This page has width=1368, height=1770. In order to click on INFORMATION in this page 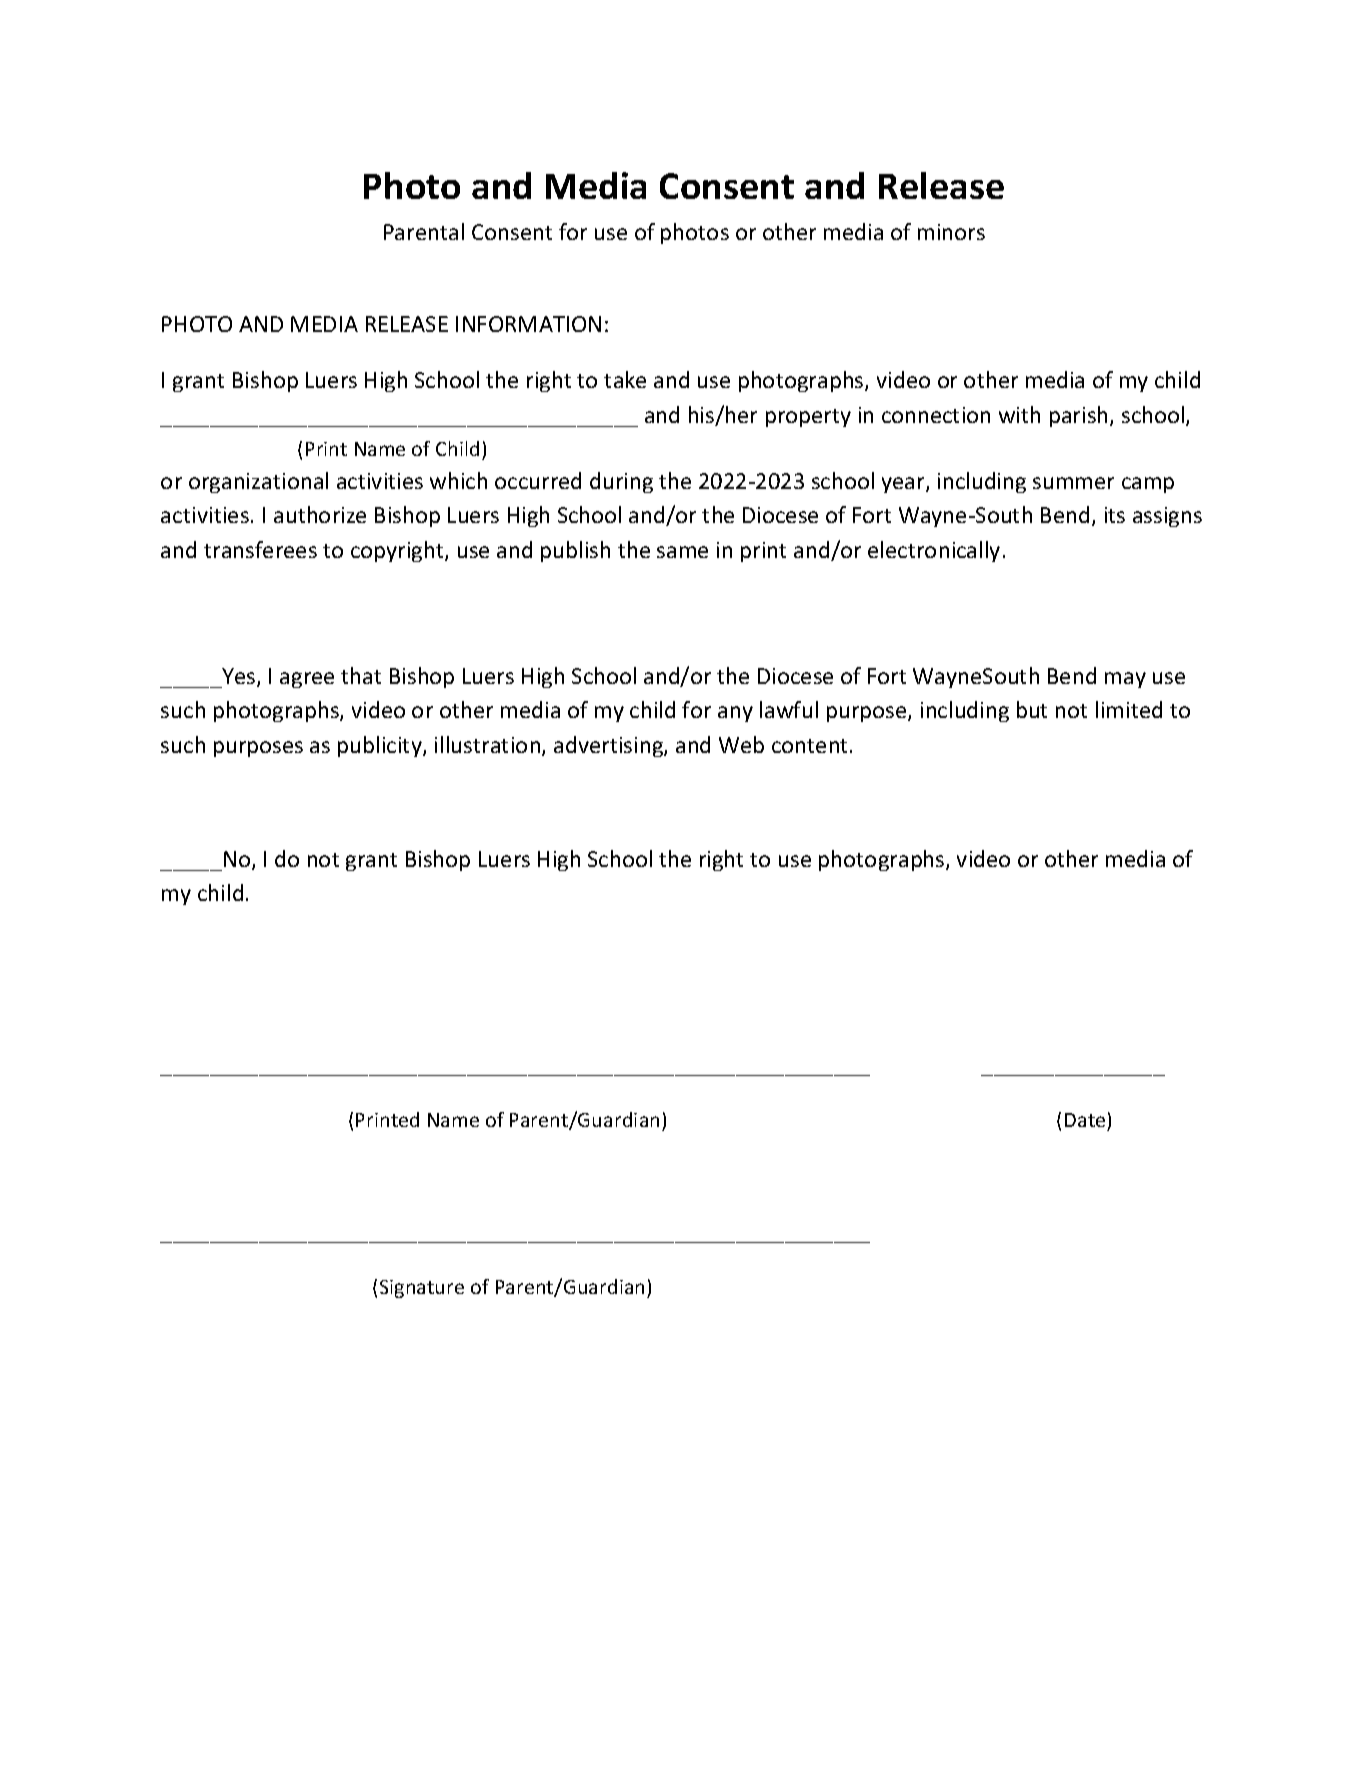, I will do `click(528, 324)`.
